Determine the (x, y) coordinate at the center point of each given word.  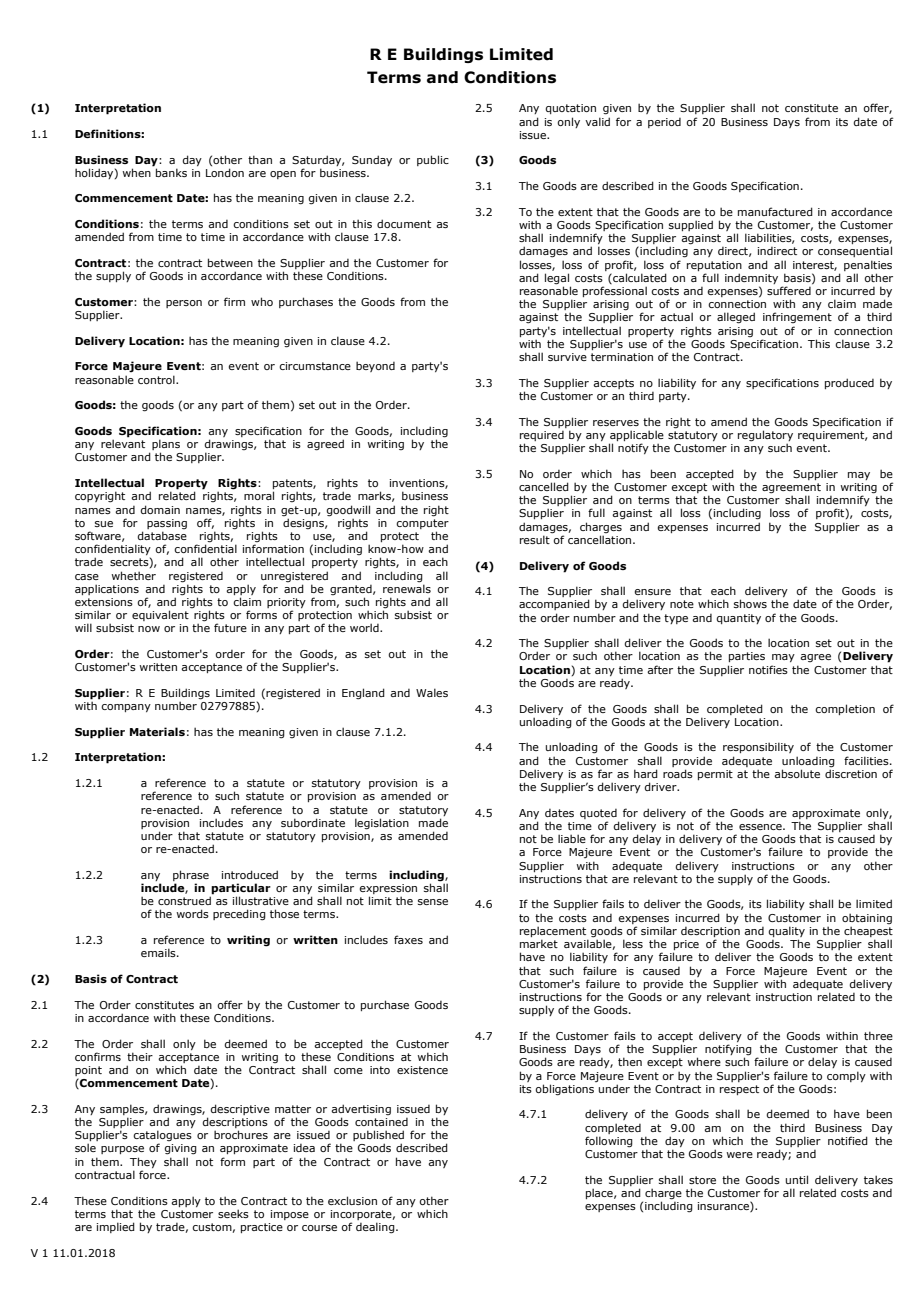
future (230, 627)
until (797, 1179)
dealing (376, 1228)
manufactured (775, 211)
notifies (768, 669)
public (433, 160)
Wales (432, 692)
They (143, 1162)
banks (171, 172)
